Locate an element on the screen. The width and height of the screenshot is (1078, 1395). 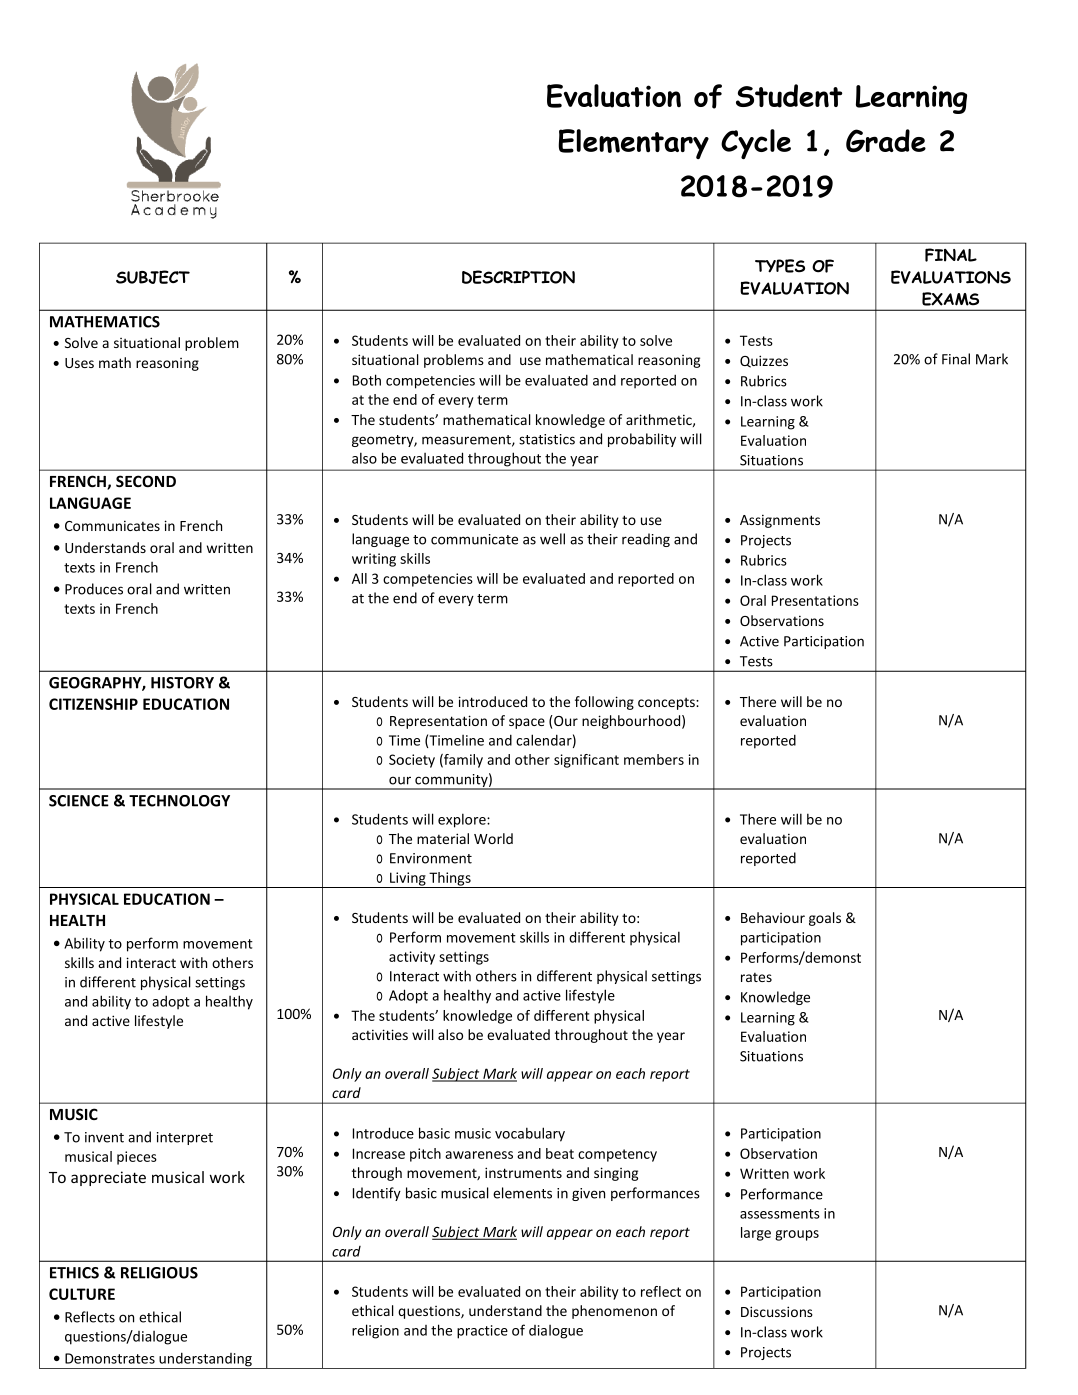
Cycle is located at coordinates (756, 144).
